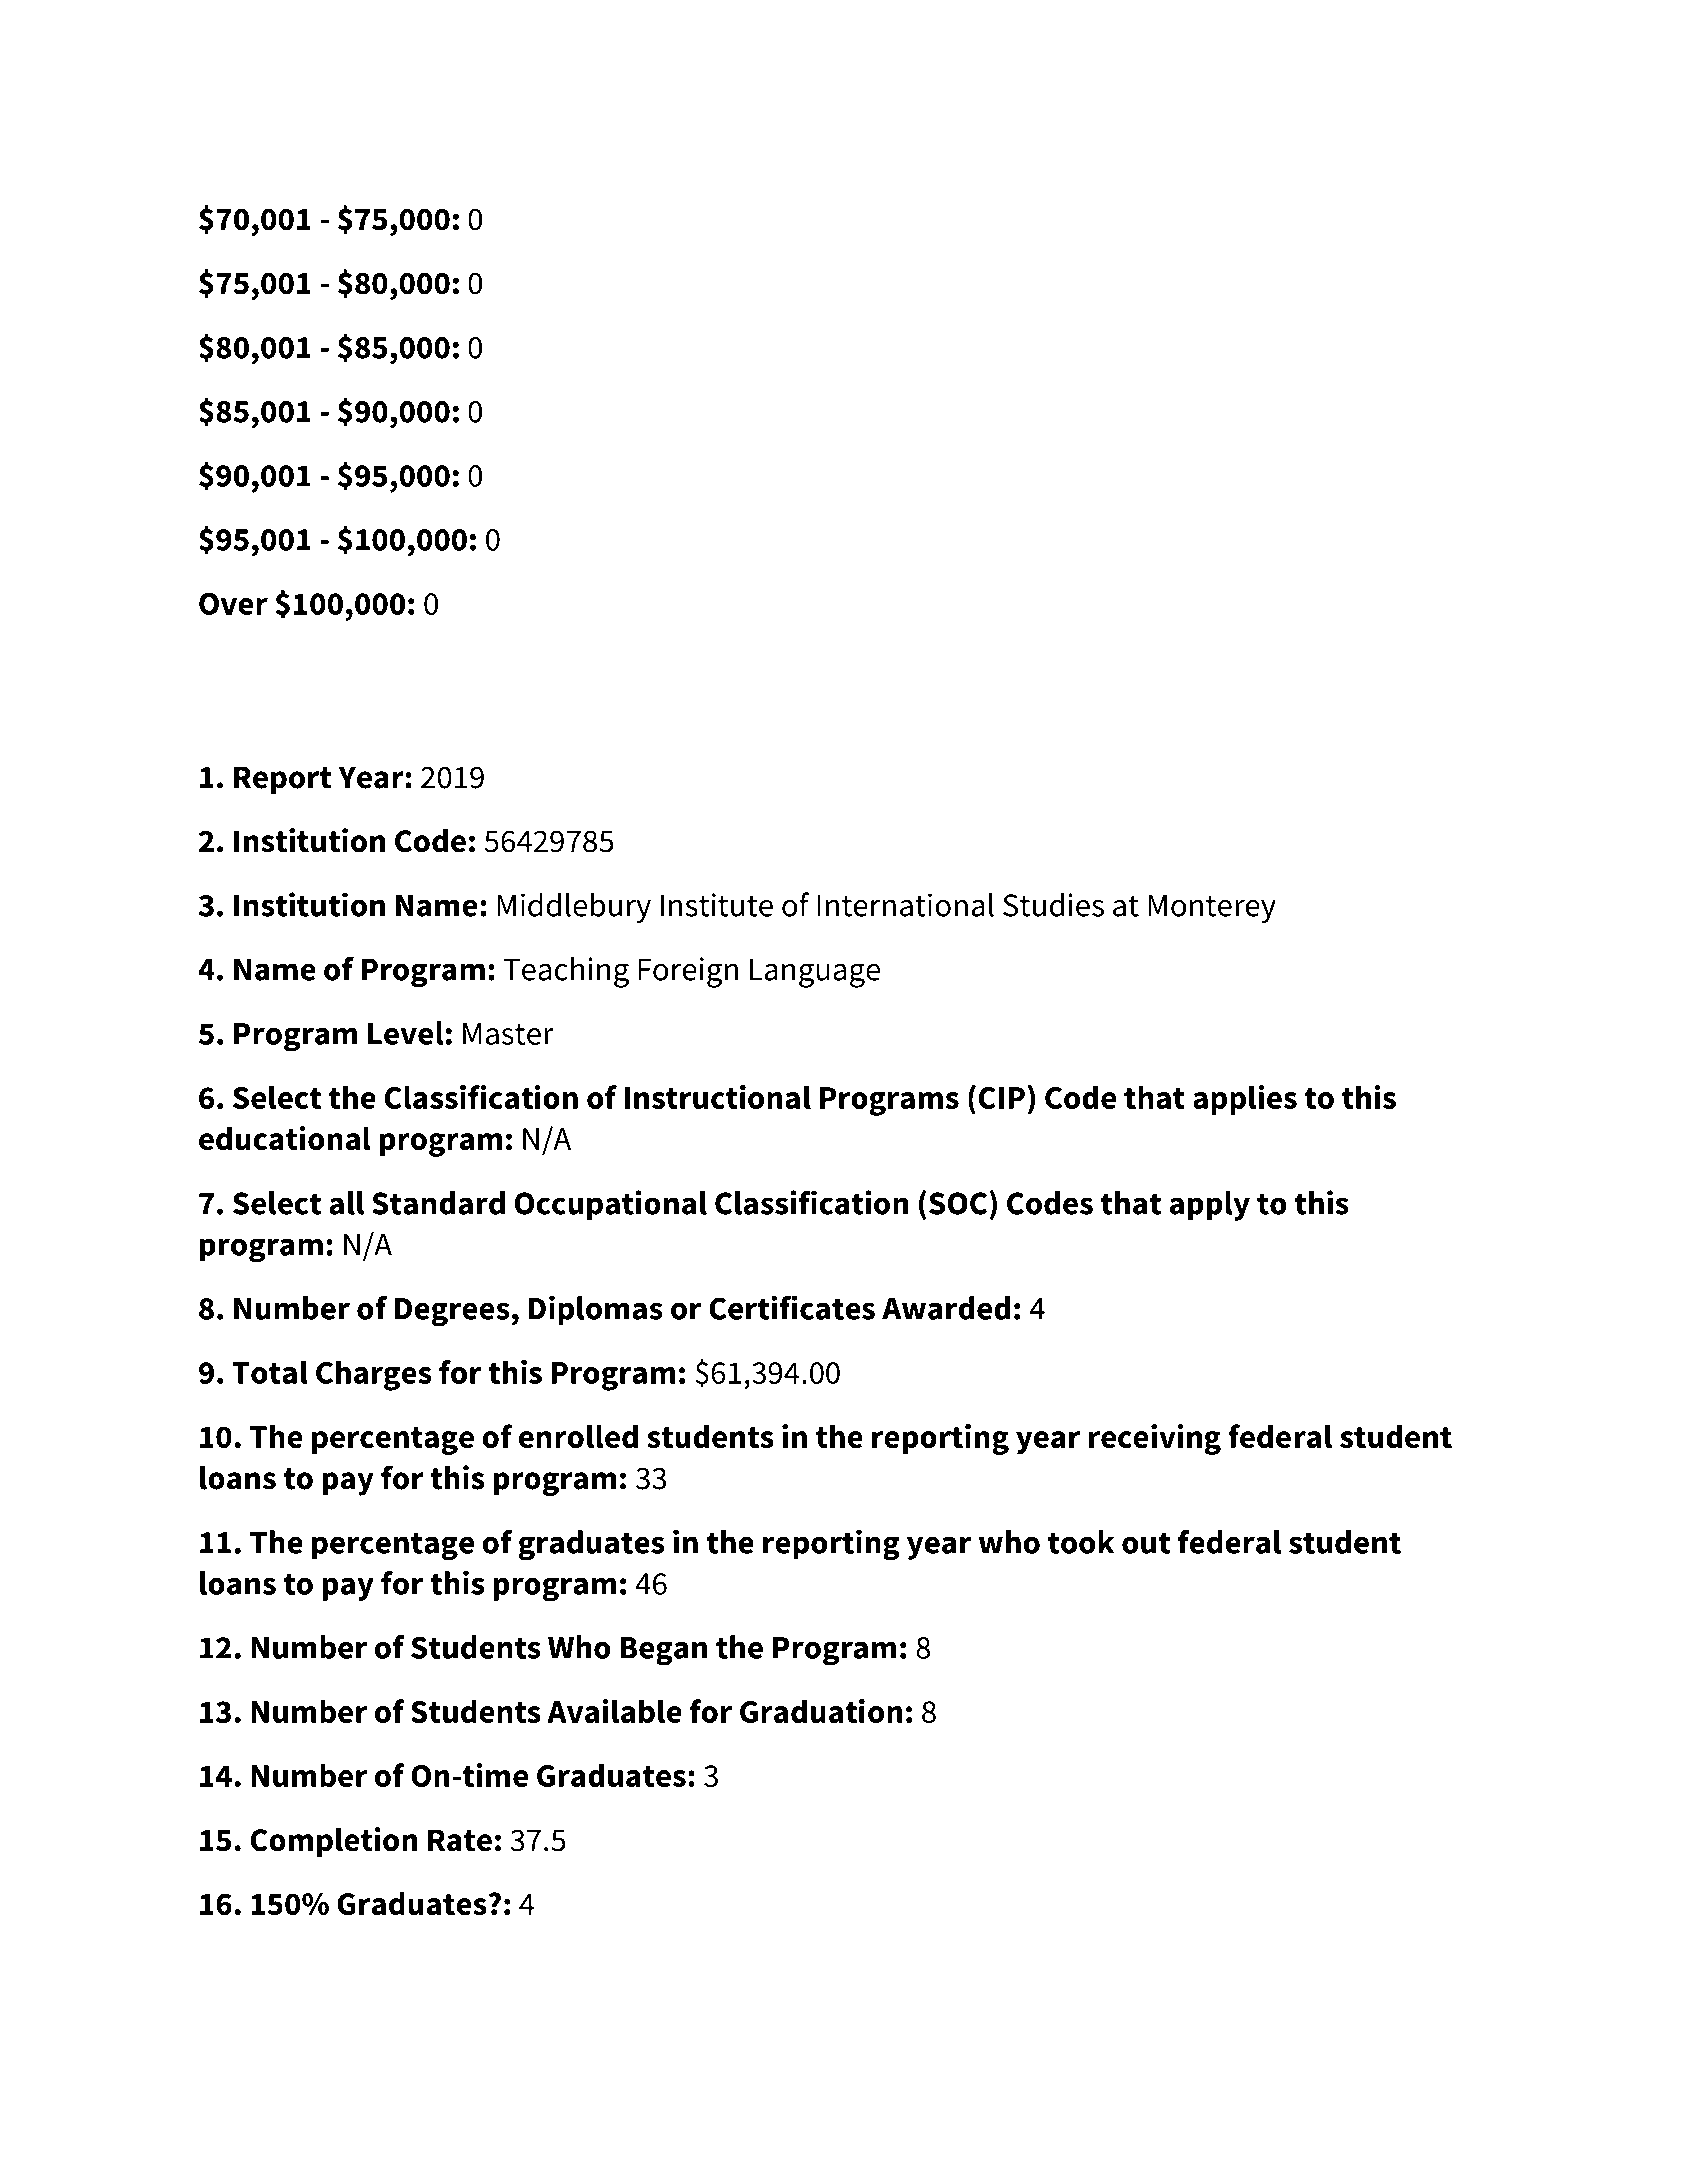 The height and width of the document is (2175, 1681). What do you see at coordinates (1210, 1206) in the document?
I see `apply` at bounding box center [1210, 1206].
